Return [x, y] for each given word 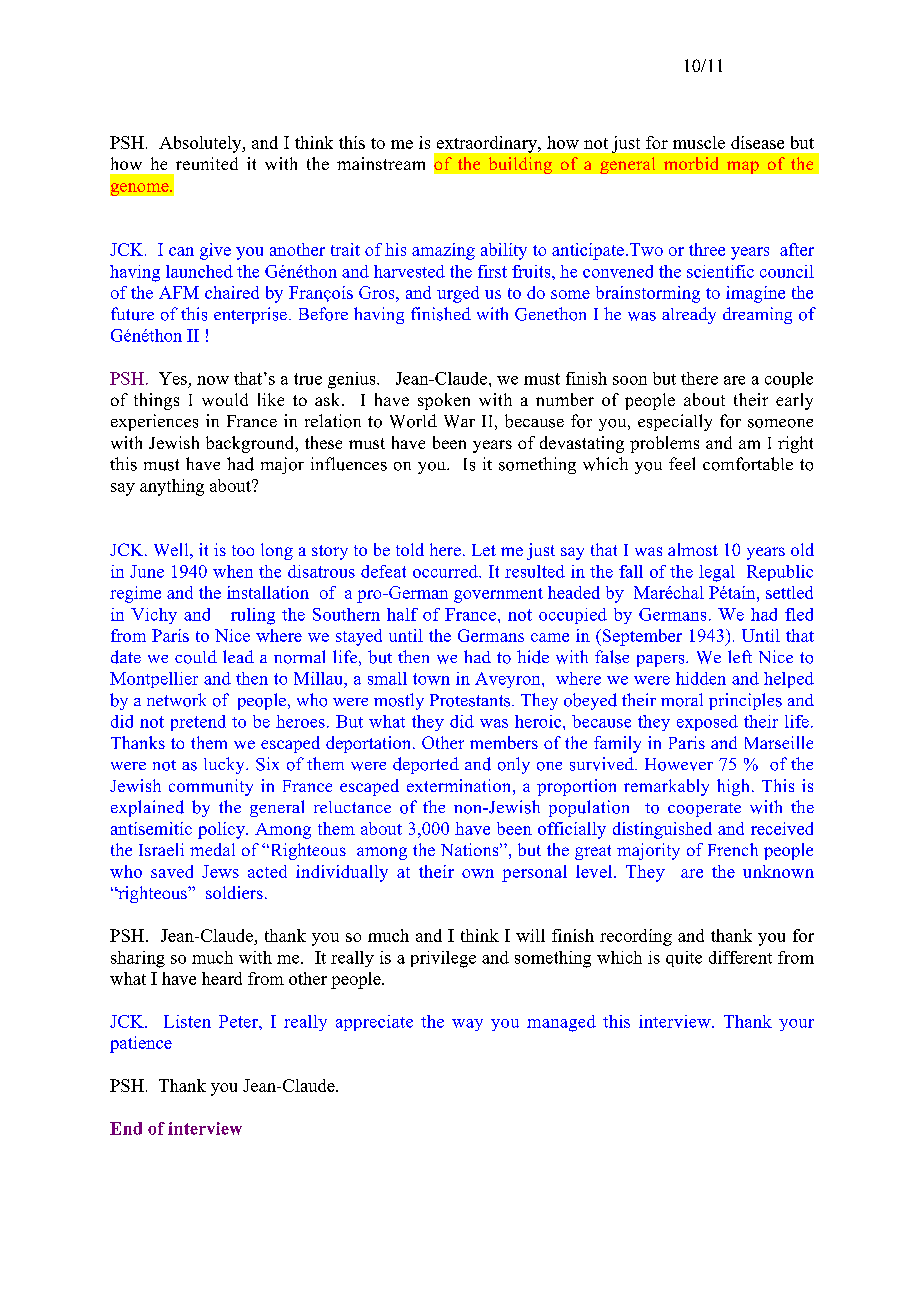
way [467, 1025]
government [498, 595]
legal [717, 573]
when [233, 571]
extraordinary [488, 144]
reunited [207, 163]
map [743, 167]
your [796, 1025]
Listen [187, 1021]
